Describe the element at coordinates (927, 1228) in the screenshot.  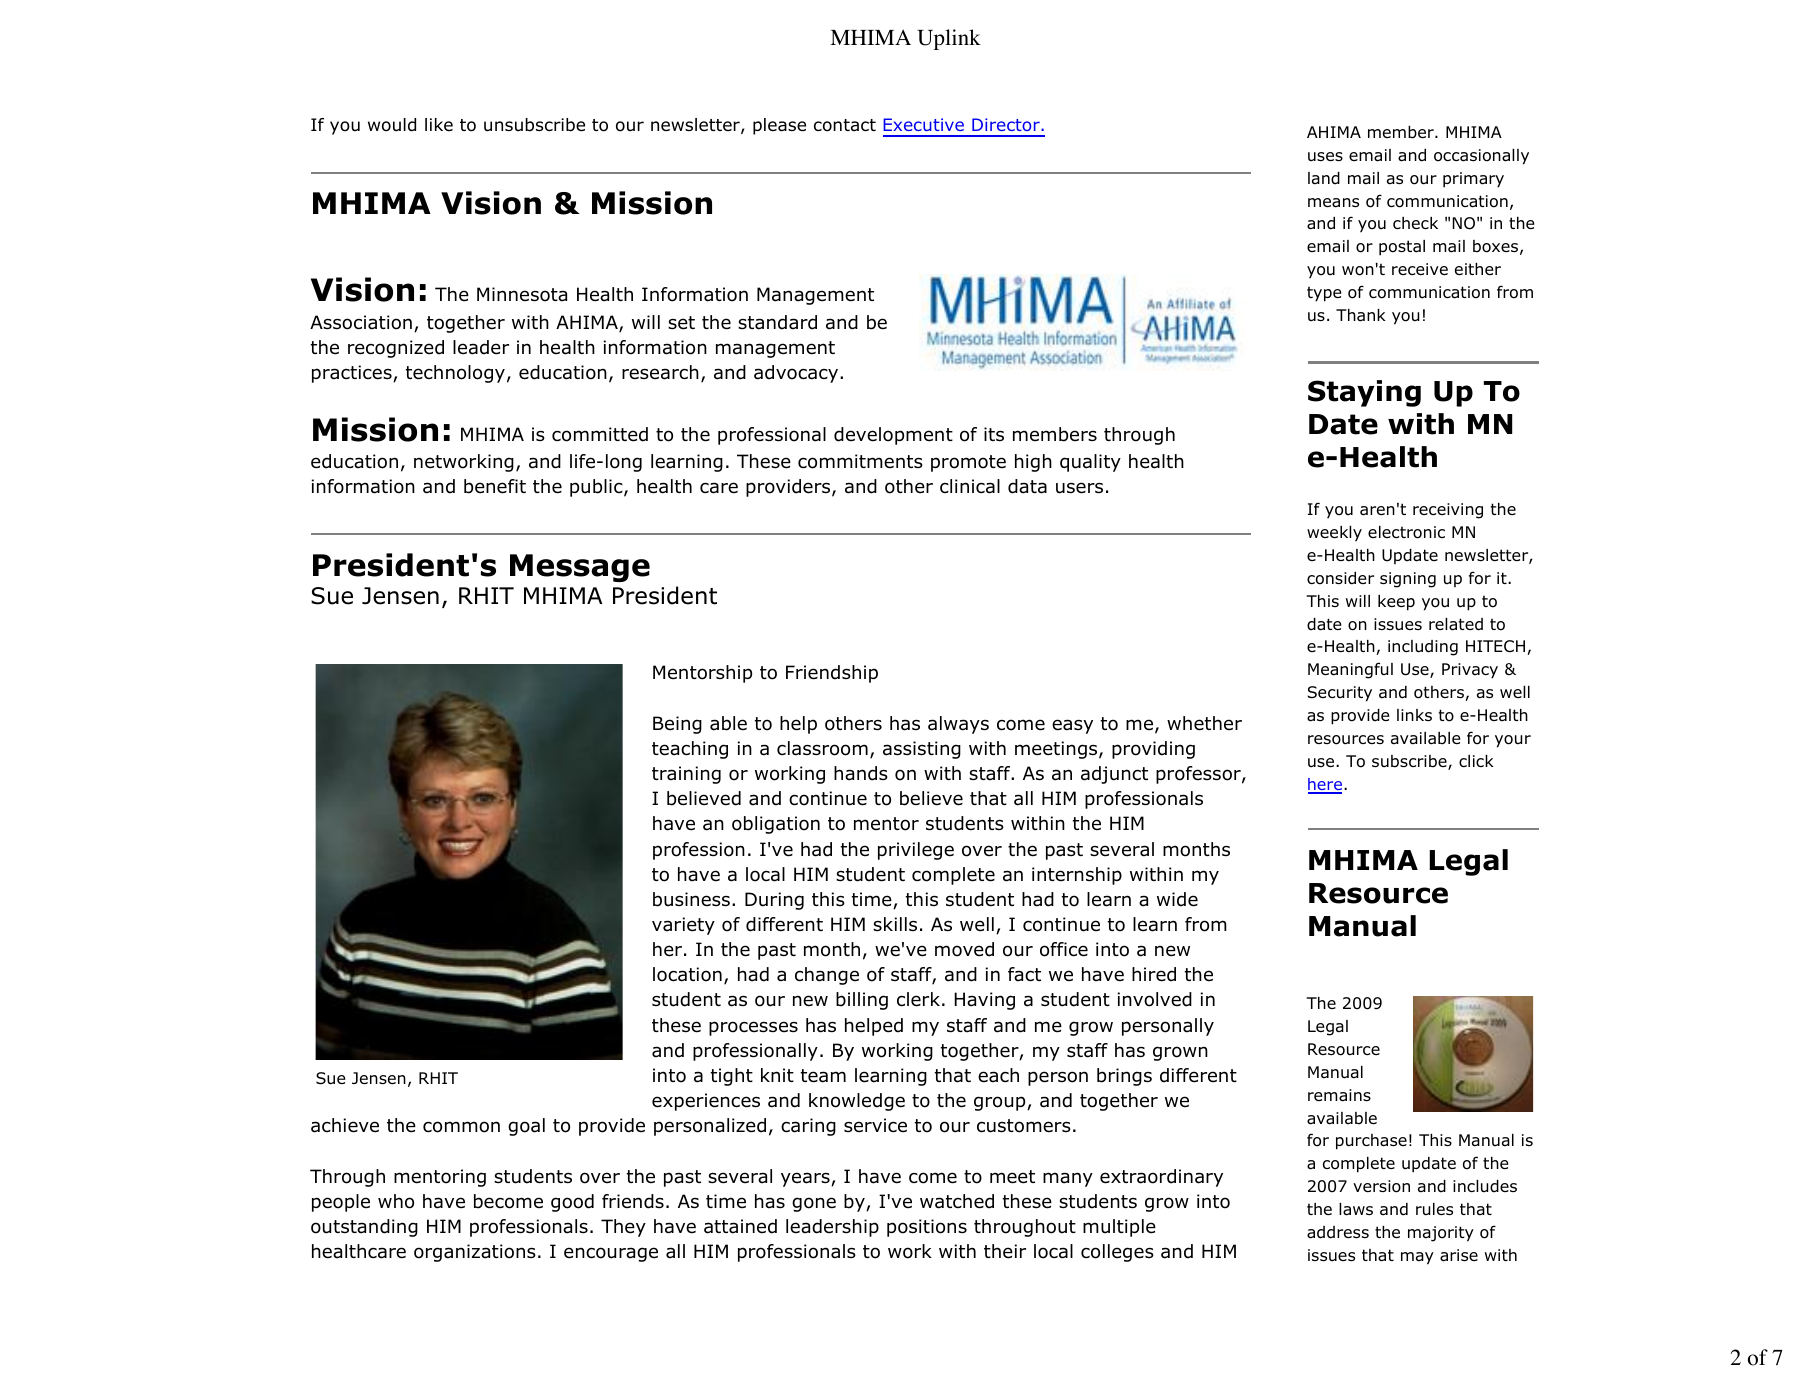
I see `positions` at that location.
